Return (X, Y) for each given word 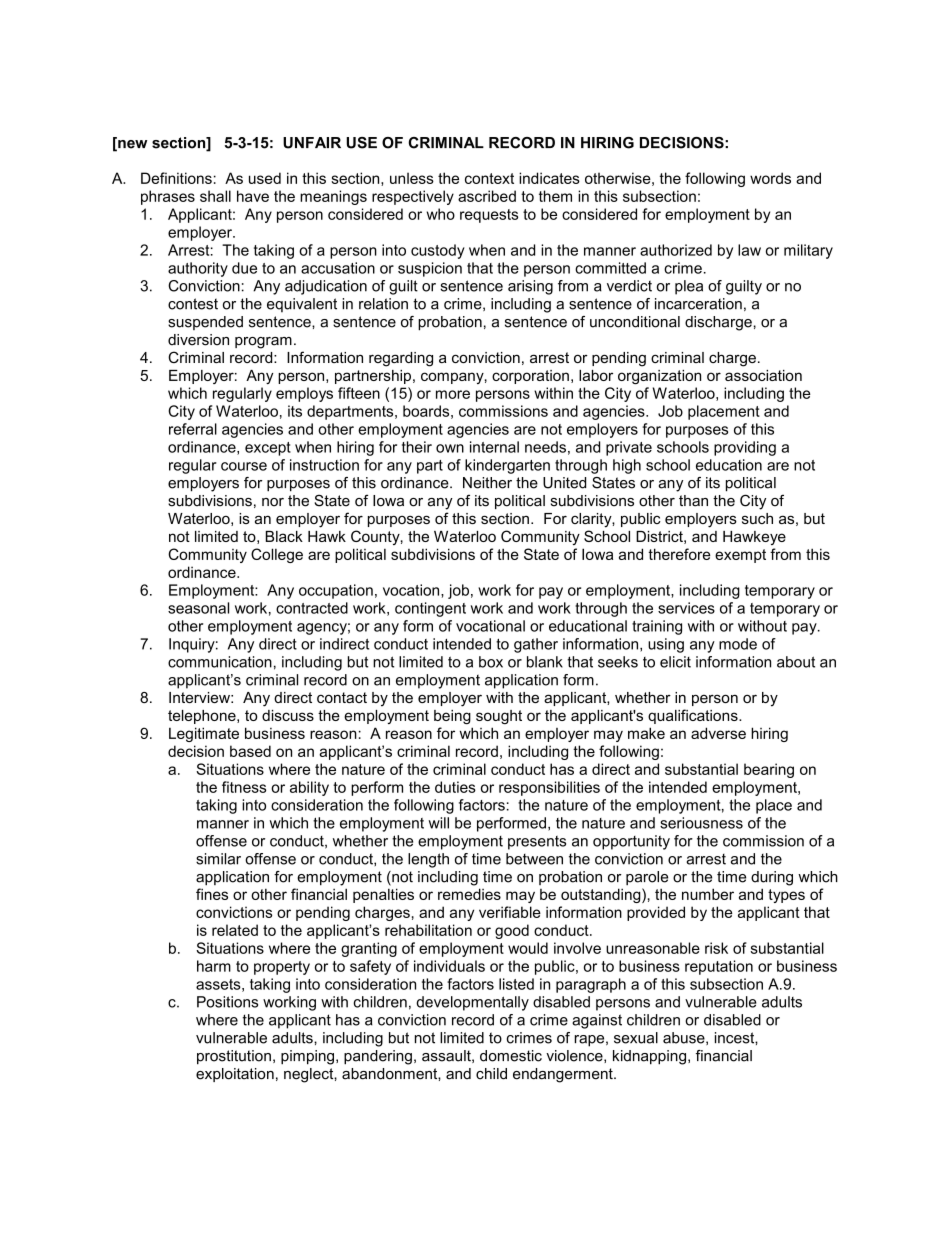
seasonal (198, 608)
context (489, 178)
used (265, 178)
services (686, 608)
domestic (511, 1056)
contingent (430, 609)
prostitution (234, 1057)
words (770, 178)
